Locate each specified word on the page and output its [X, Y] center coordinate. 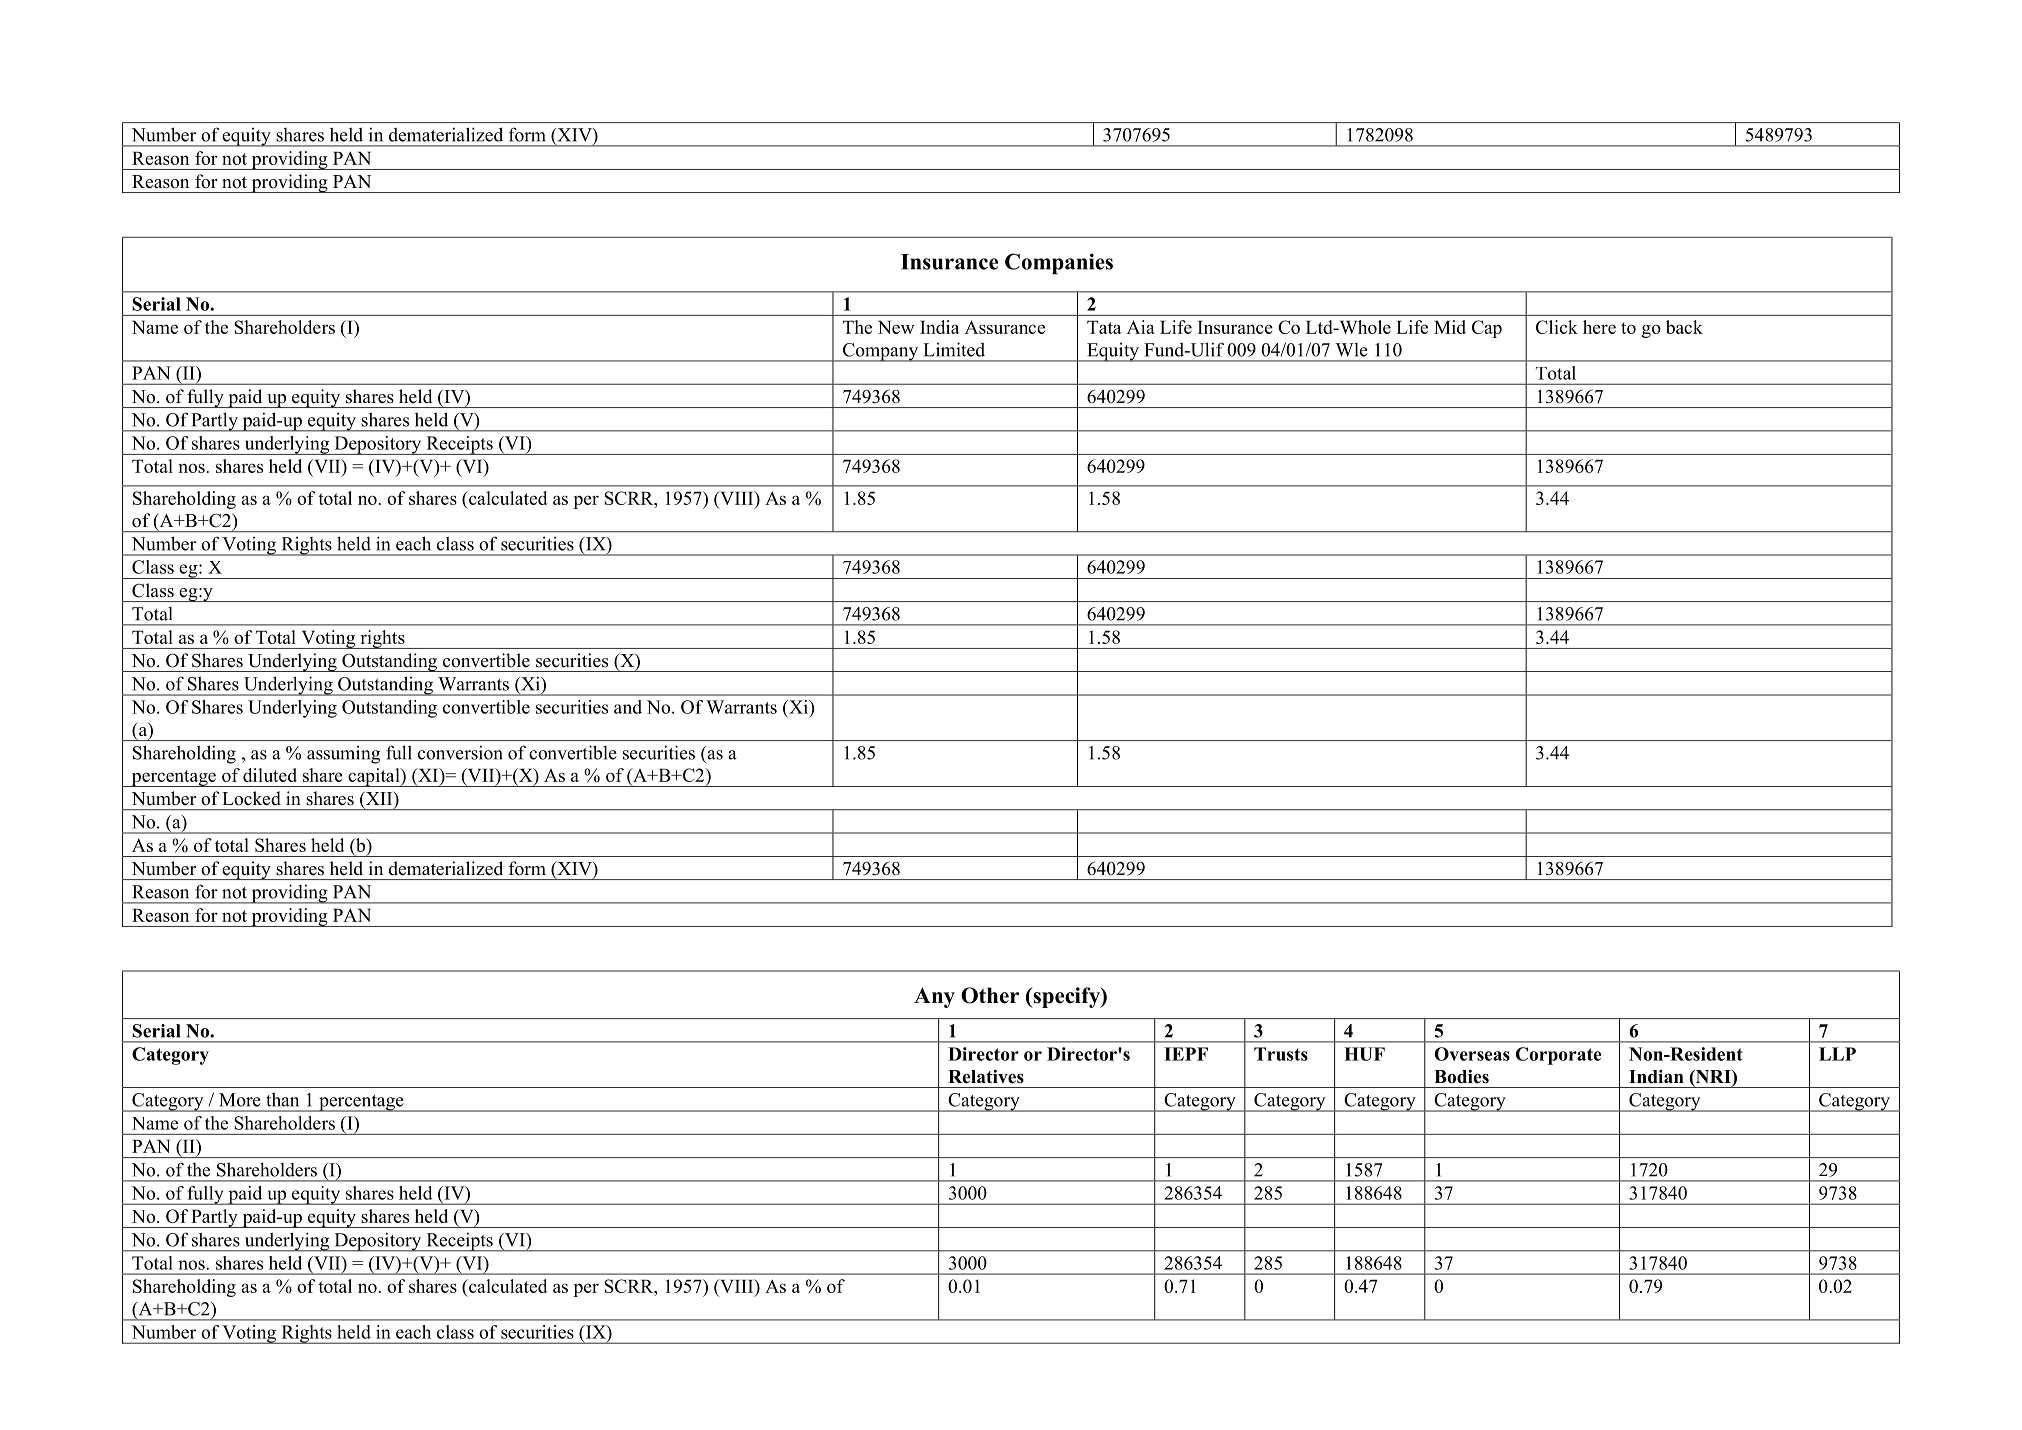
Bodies [1461, 1076]
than [282, 1099]
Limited [954, 349]
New [896, 327]
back [1684, 327]
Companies [1059, 263]
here [1599, 327]
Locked [251, 798]
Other [990, 995]
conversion [460, 752]
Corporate [1558, 1056]
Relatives [986, 1076]
